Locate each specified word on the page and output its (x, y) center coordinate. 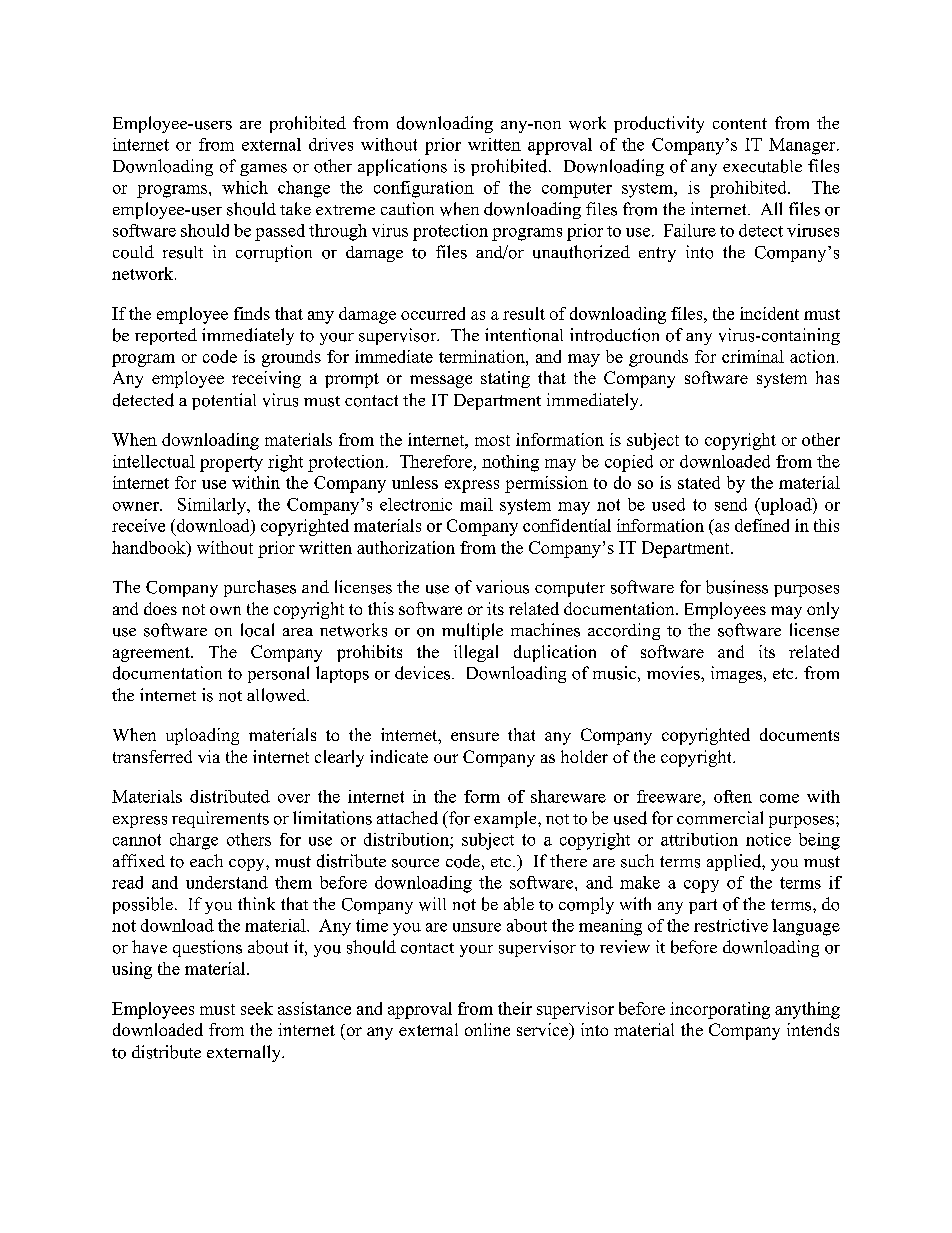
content (740, 124)
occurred (433, 313)
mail (476, 504)
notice (768, 839)
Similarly (213, 506)
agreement (152, 654)
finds (252, 313)
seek (257, 1008)
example (506, 819)
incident (769, 313)
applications (402, 167)
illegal (476, 653)
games (263, 170)
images (738, 674)
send (731, 504)
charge (194, 841)
